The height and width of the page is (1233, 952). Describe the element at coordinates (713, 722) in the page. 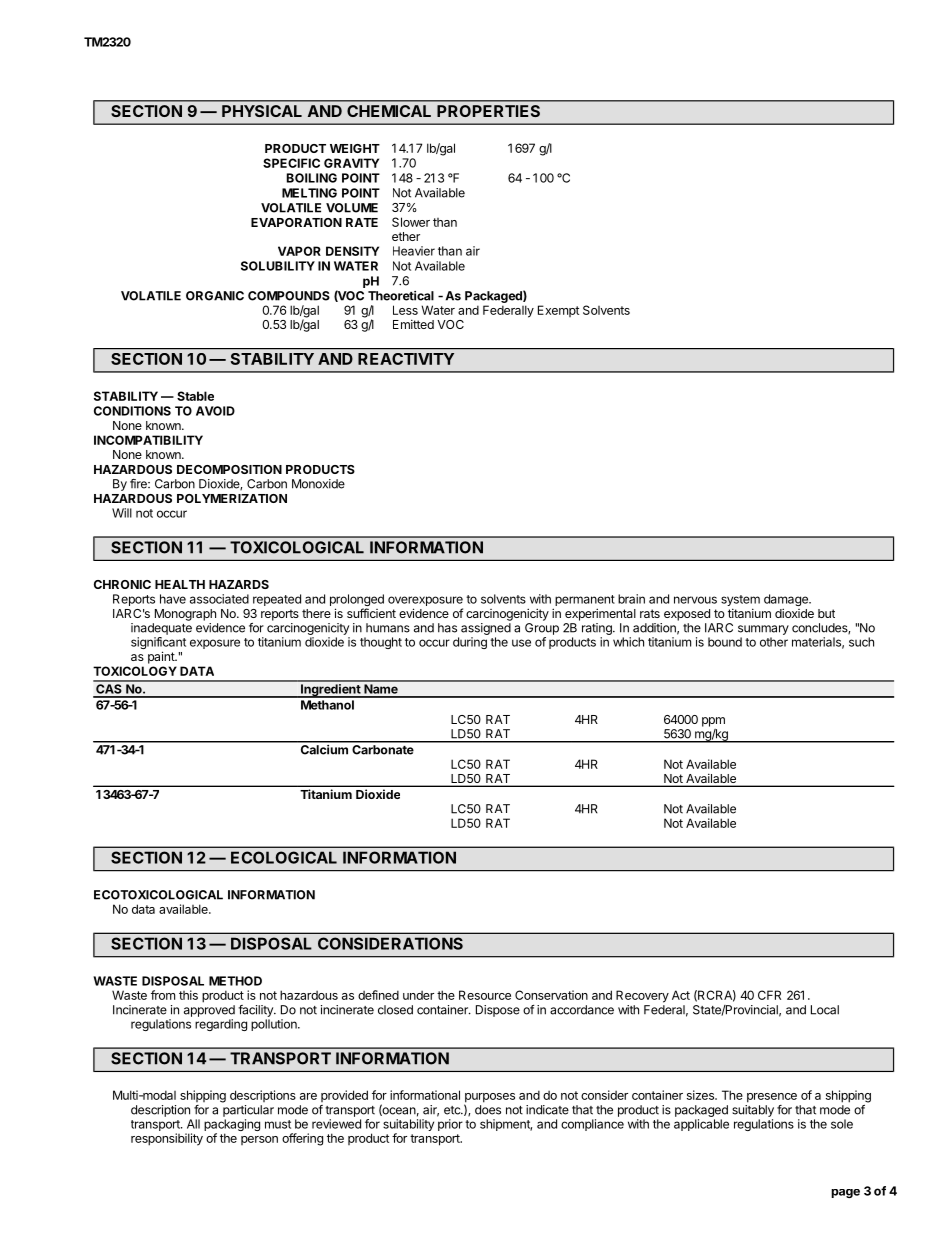

I see `ppm` at that location.
